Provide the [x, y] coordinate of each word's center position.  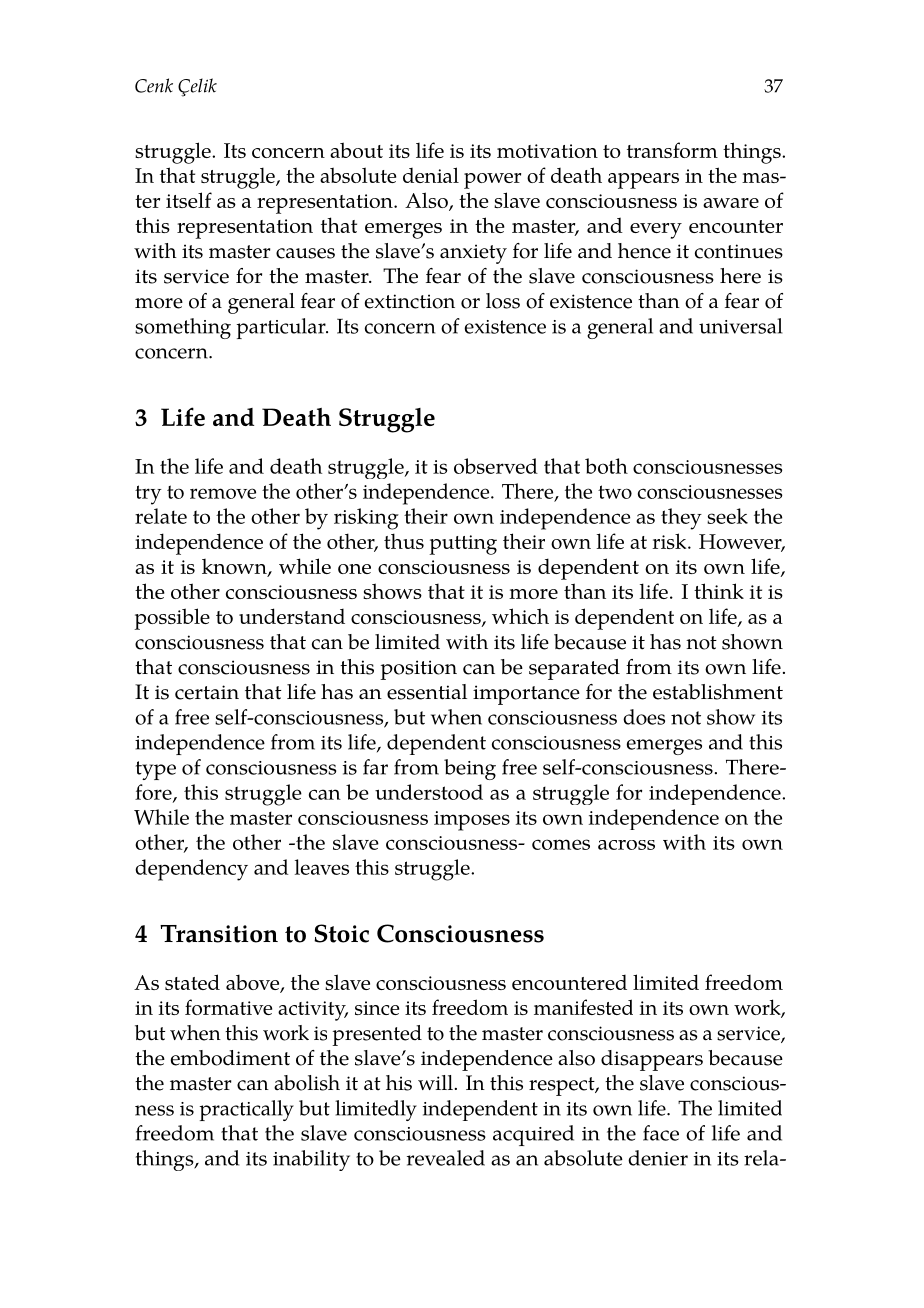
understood [429, 792]
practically [247, 1110]
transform [672, 150]
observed [496, 466]
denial [431, 175]
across [626, 845]
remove [223, 493]
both [606, 466]
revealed [446, 1158]
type [156, 770]
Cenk [154, 85]
